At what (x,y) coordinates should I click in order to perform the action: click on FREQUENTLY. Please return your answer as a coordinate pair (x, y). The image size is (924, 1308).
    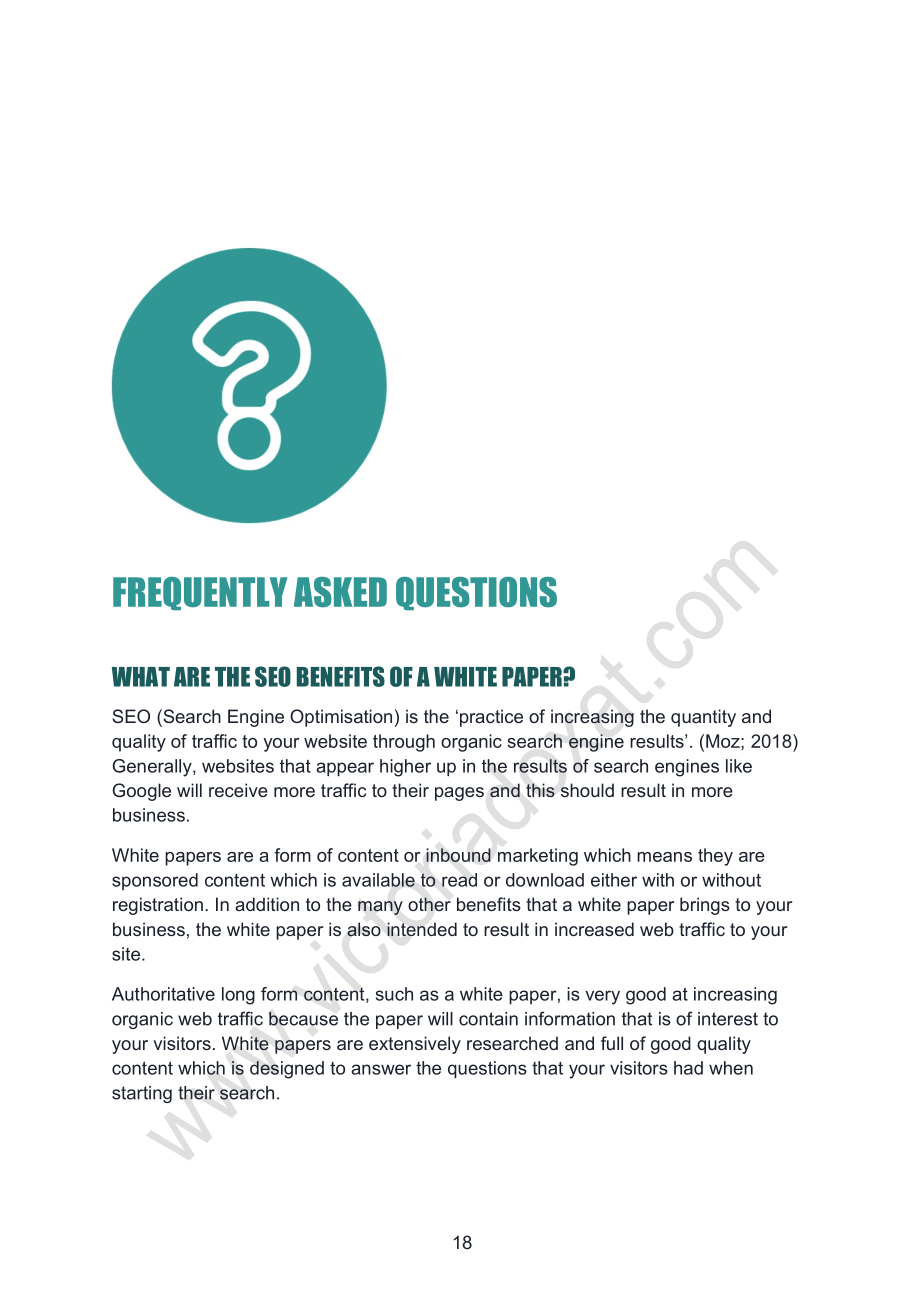
    Looking at the image, I should click on (200, 593).
